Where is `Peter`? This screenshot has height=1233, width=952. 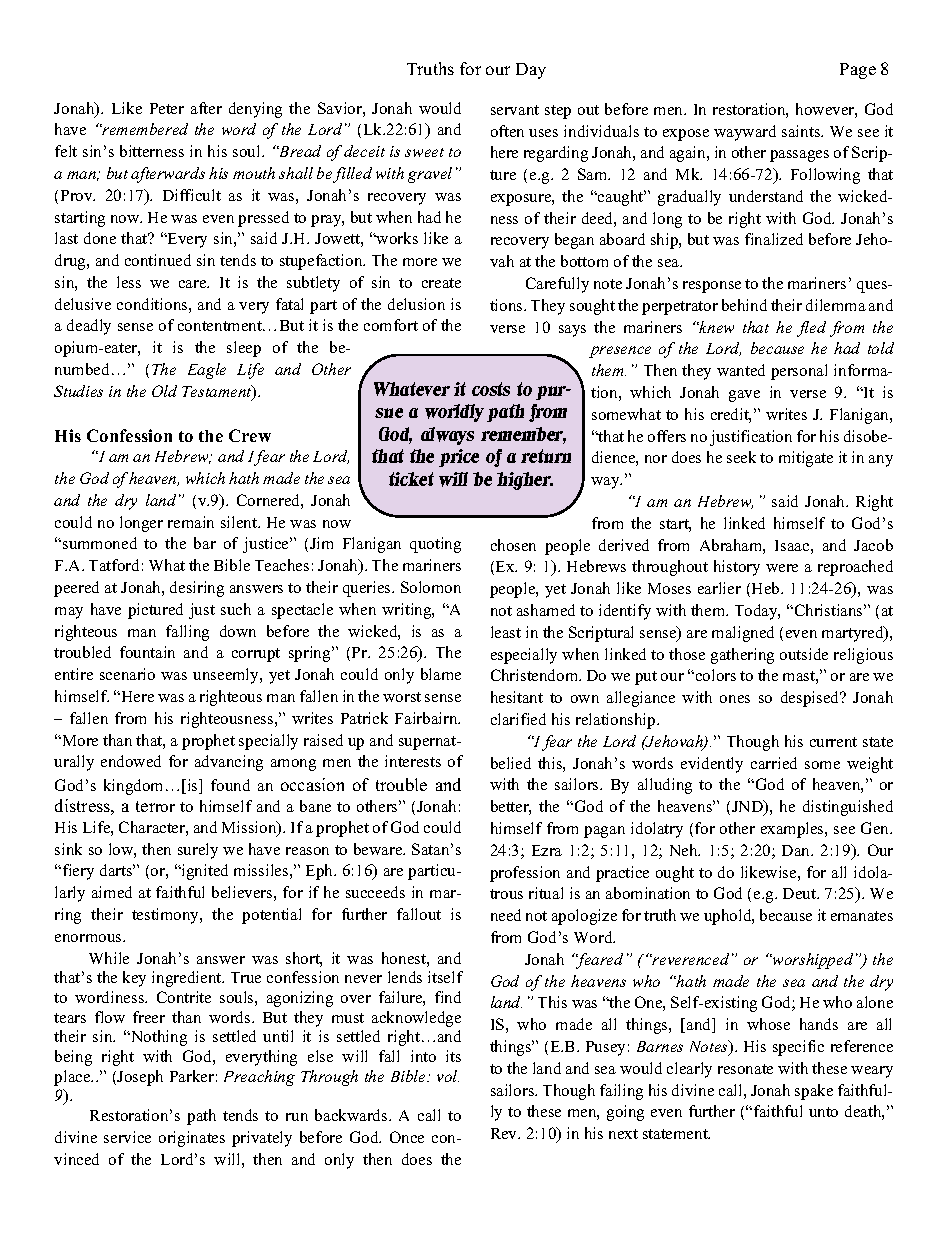
Peter is located at coordinates (167, 108).
